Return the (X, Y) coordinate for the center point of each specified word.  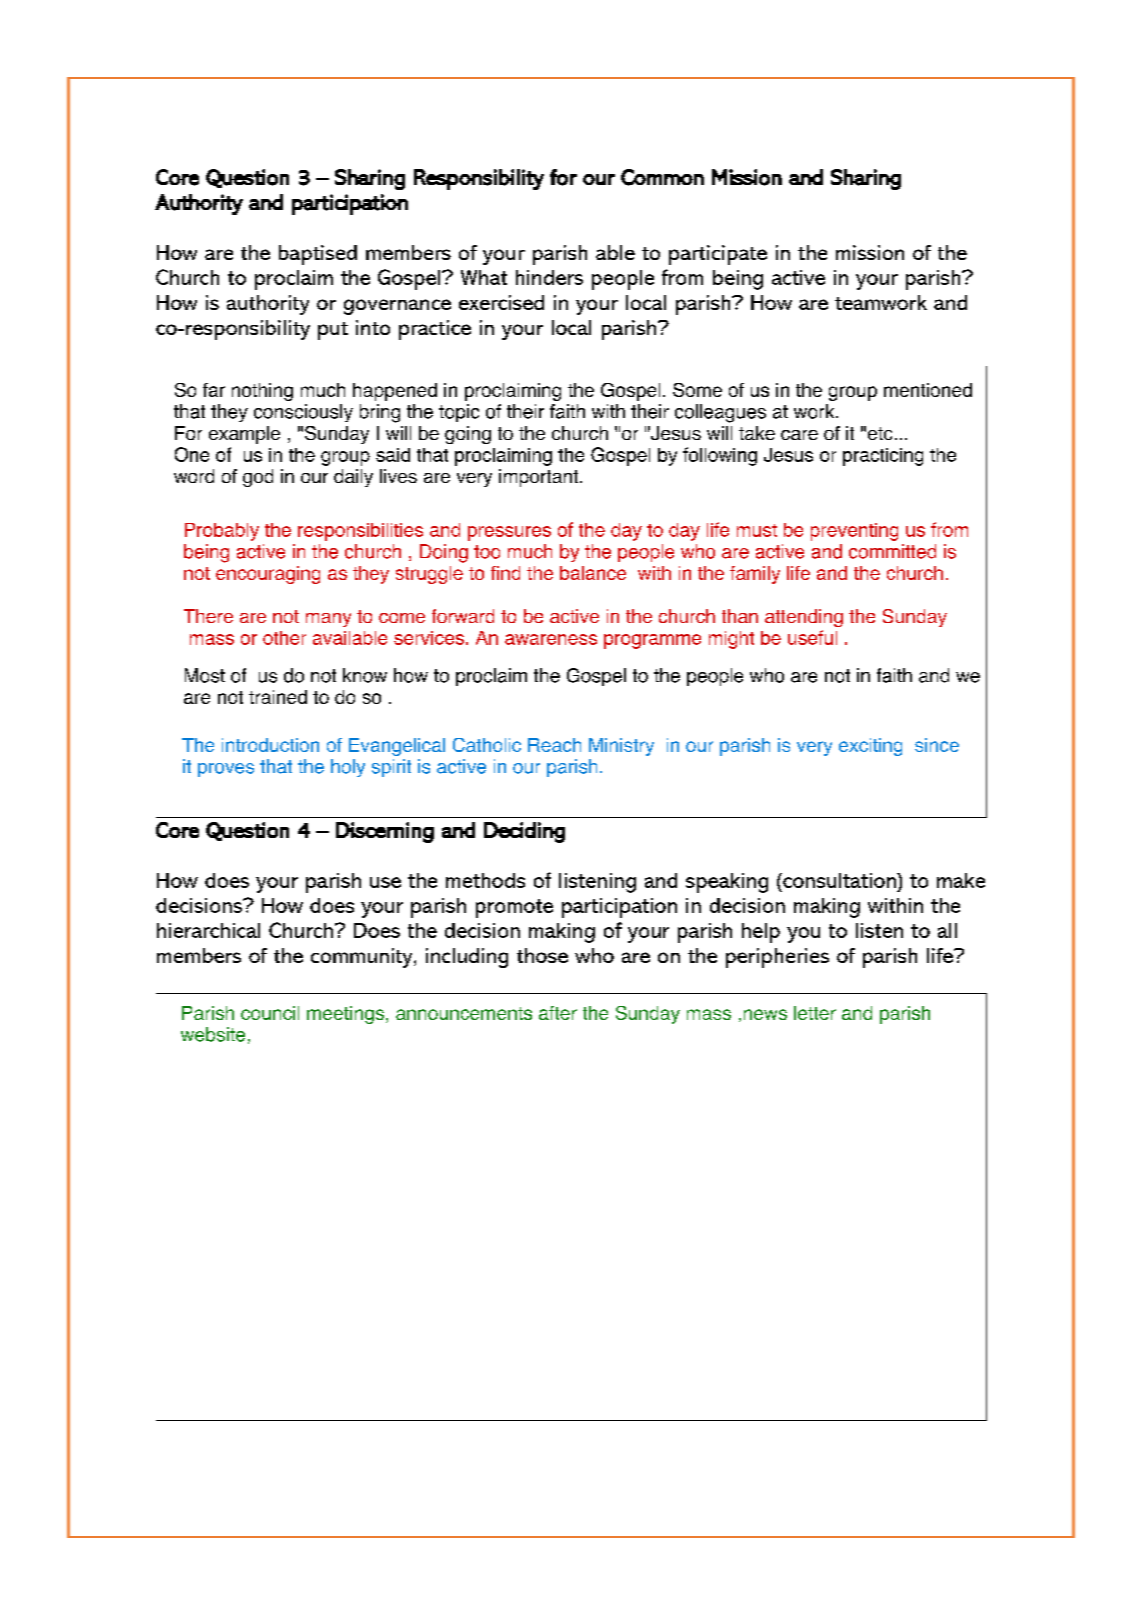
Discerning (385, 832)
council (270, 1013)
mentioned (928, 390)
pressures (509, 533)
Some (697, 390)
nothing (262, 392)
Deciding (524, 832)
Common (662, 177)
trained (278, 697)
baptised (318, 255)
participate (718, 255)
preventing (854, 532)
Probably (222, 532)
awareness (551, 639)
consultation (839, 880)
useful (812, 637)
